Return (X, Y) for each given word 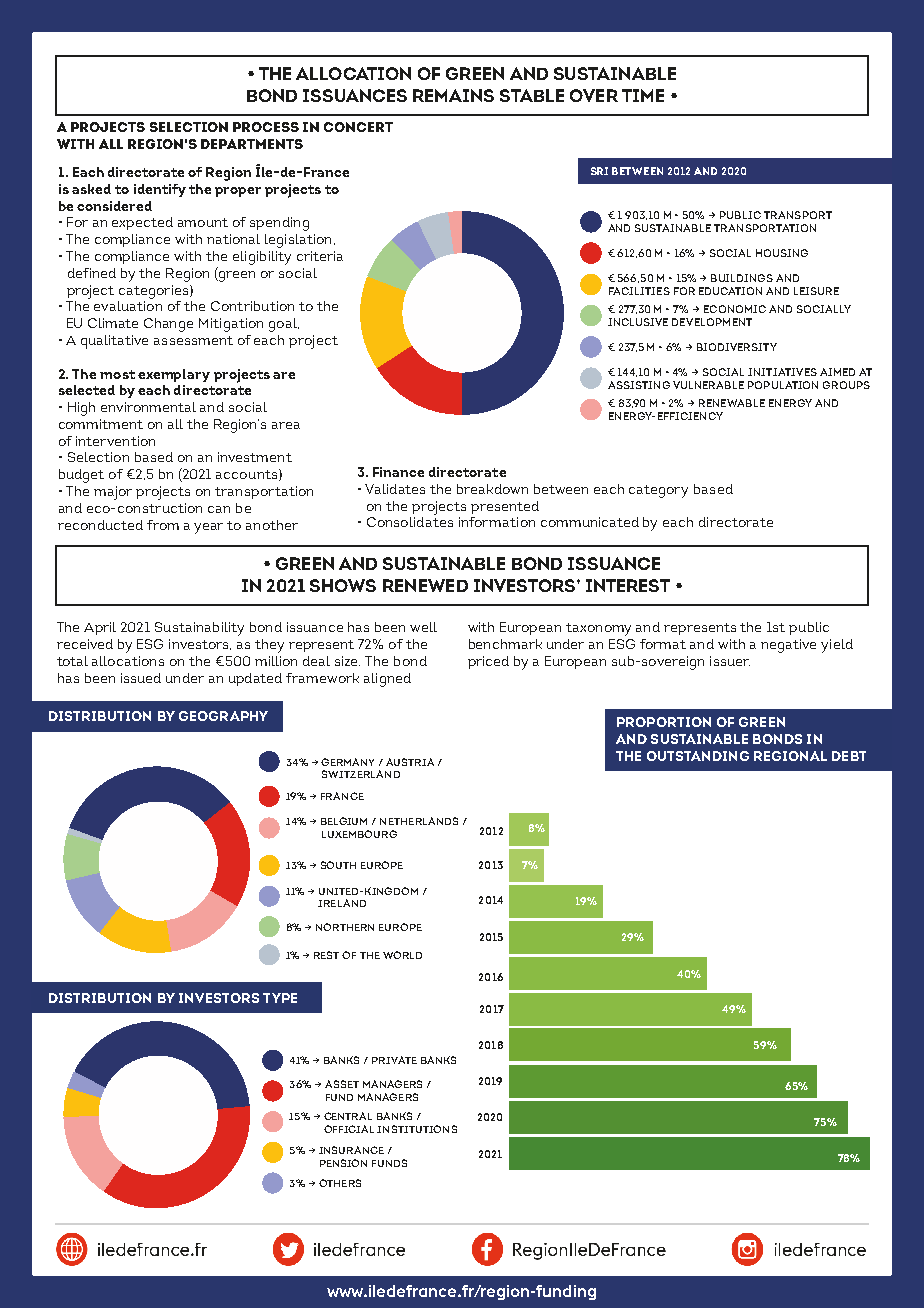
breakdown (492, 489)
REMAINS (453, 95)
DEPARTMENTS (252, 144)
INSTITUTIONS (417, 1129)
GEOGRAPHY (223, 716)
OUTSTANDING (698, 756)
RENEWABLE (732, 403)
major (113, 493)
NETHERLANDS (419, 821)
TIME (643, 95)
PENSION (343, 1163)
